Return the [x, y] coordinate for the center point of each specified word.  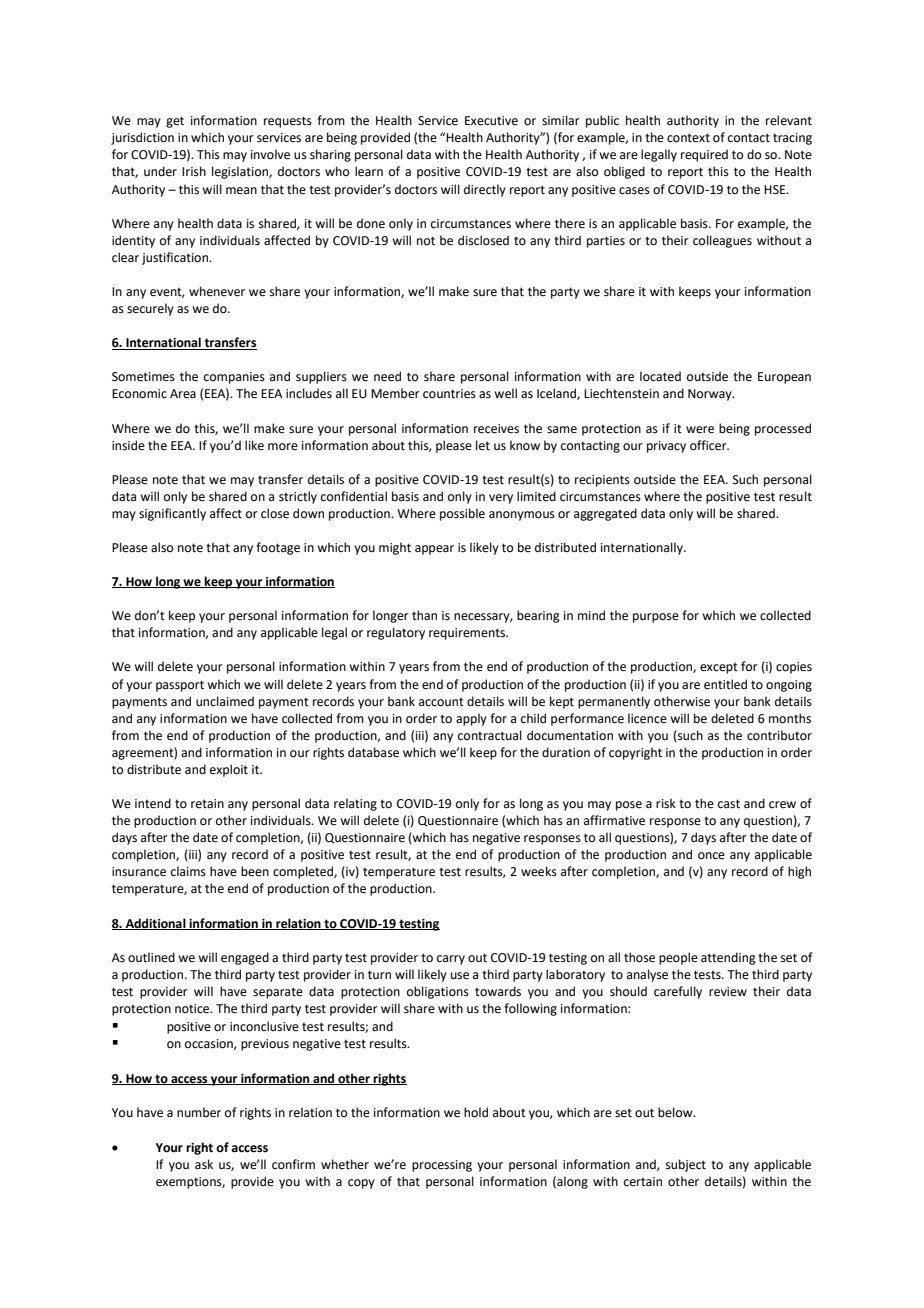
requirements [468, 634]
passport [180, 686]
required [704, 155]
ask [204, 1164]
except [719, 668]
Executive [491, 121]
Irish [194, 171]
